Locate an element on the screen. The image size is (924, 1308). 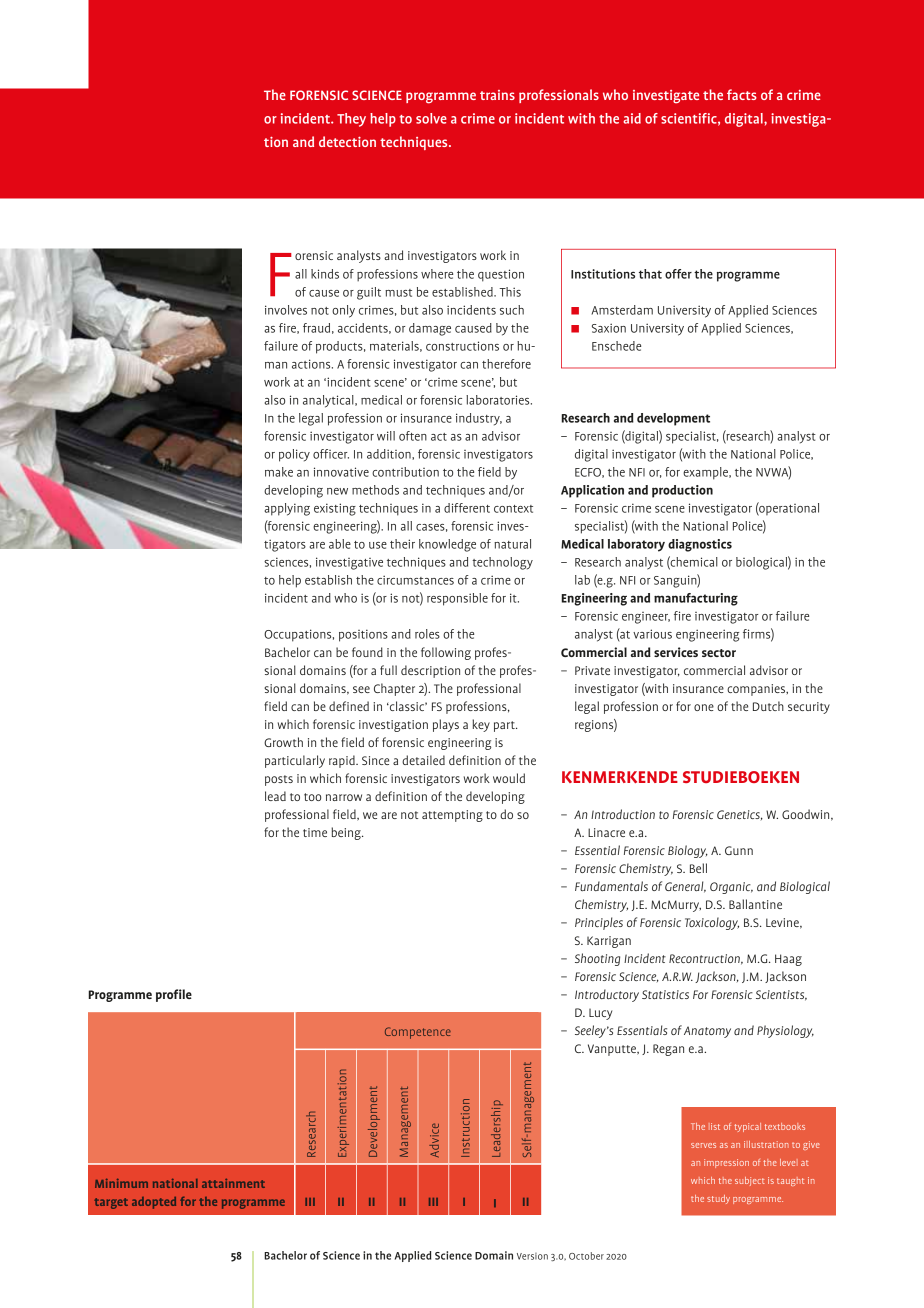
adopted is located at coordinates (154, 1203).
